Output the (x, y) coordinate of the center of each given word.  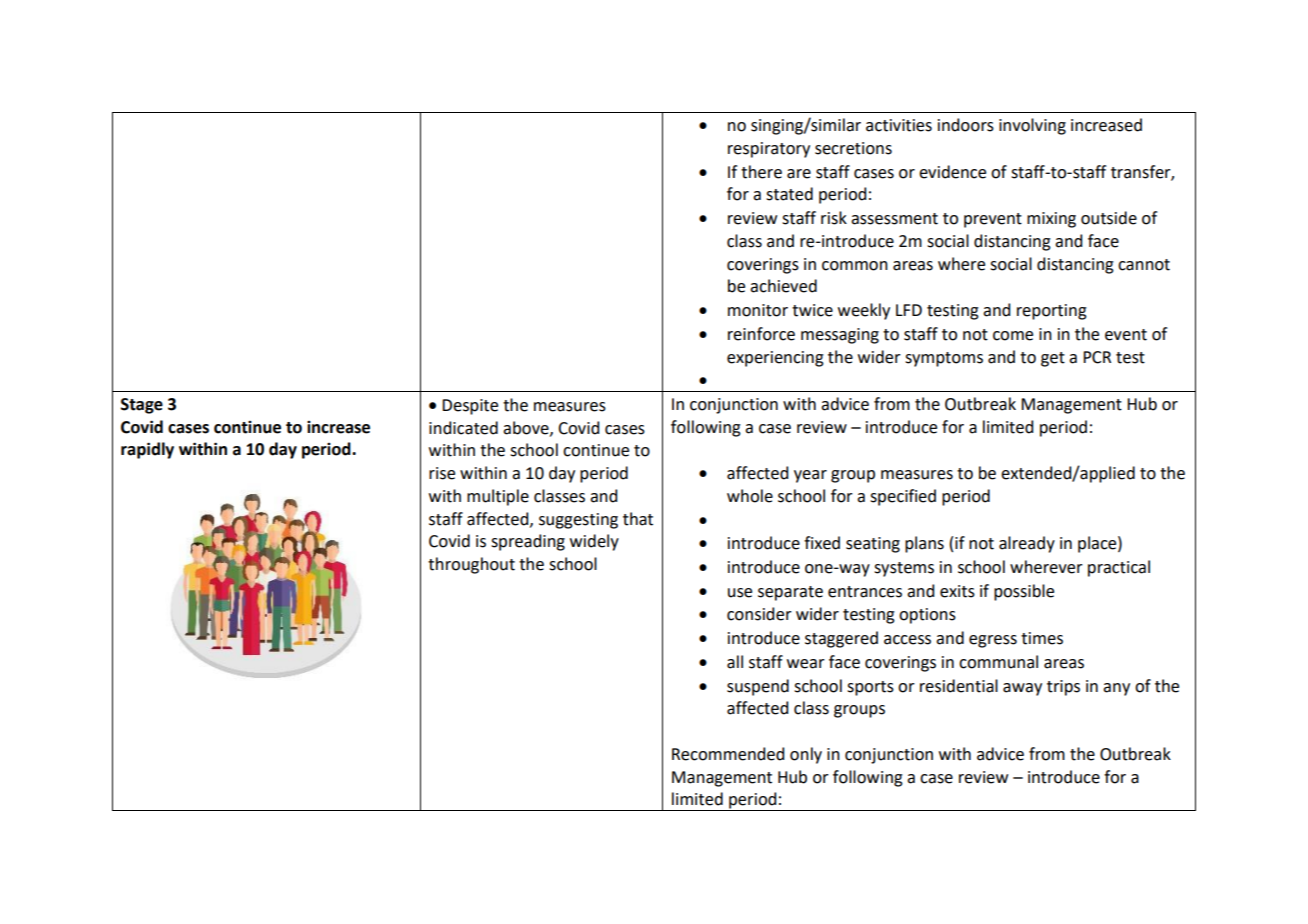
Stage (142, 406)
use (740, 593)
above (527, 428)
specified (903, 497)
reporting (1052, 312)
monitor (758, 310)
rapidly (147, 450)
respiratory (769, 150)
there (761, 172)
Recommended (728, 754)
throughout (471, 565)
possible (1024, 592)
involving (1032, 126)
